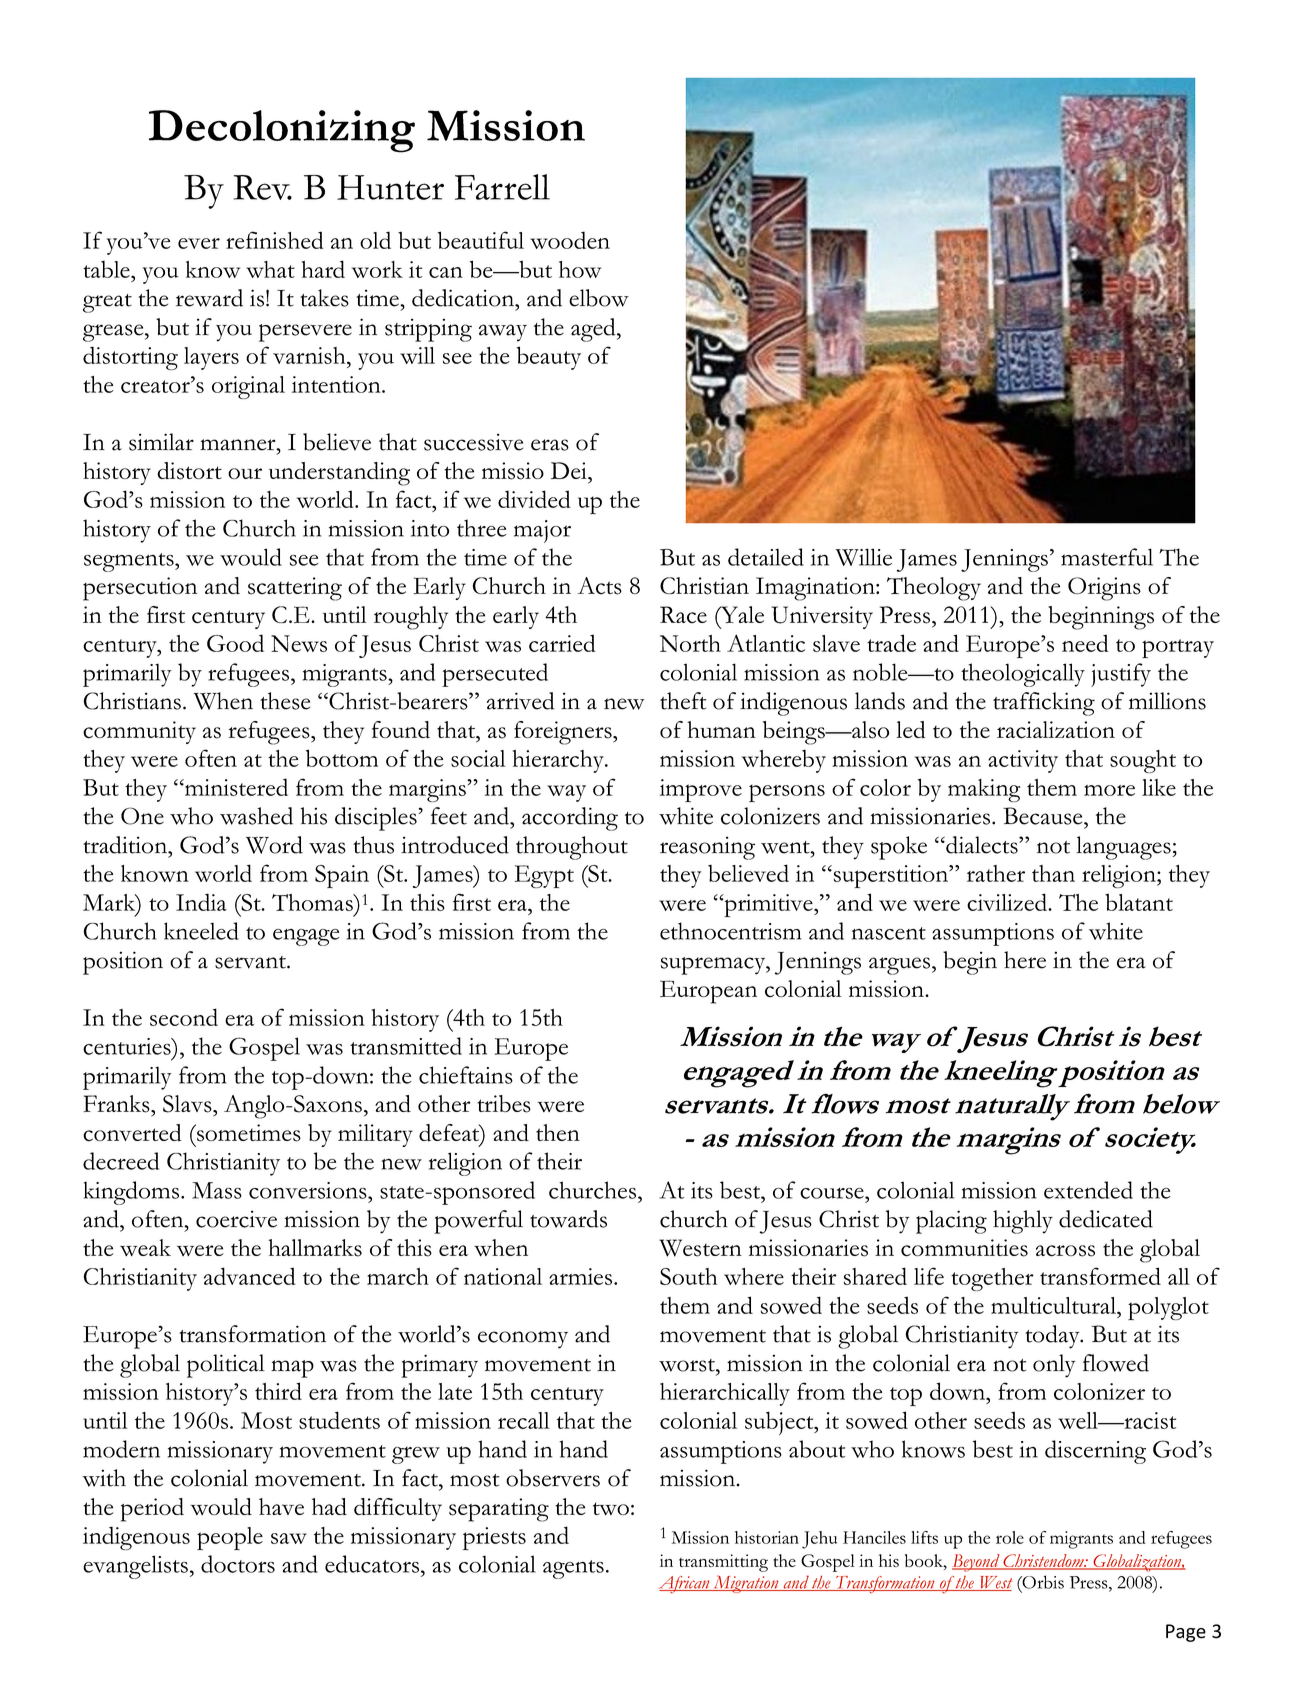  What do you see at coordinates (238, 1564) in the page?
I see `doctors` at bounding box center [238, 1564].
